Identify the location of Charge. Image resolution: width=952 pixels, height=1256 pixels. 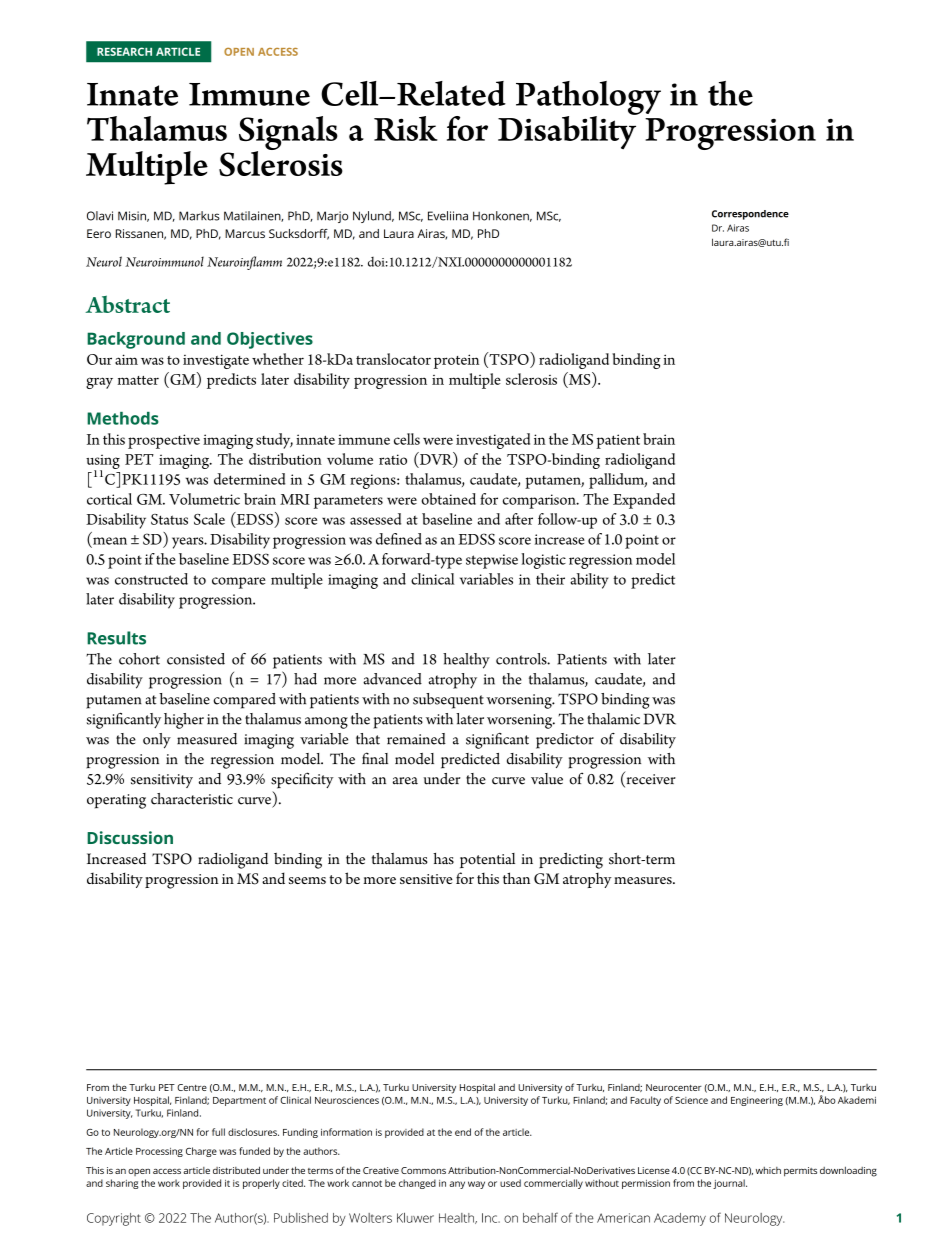
(201, 1152).
